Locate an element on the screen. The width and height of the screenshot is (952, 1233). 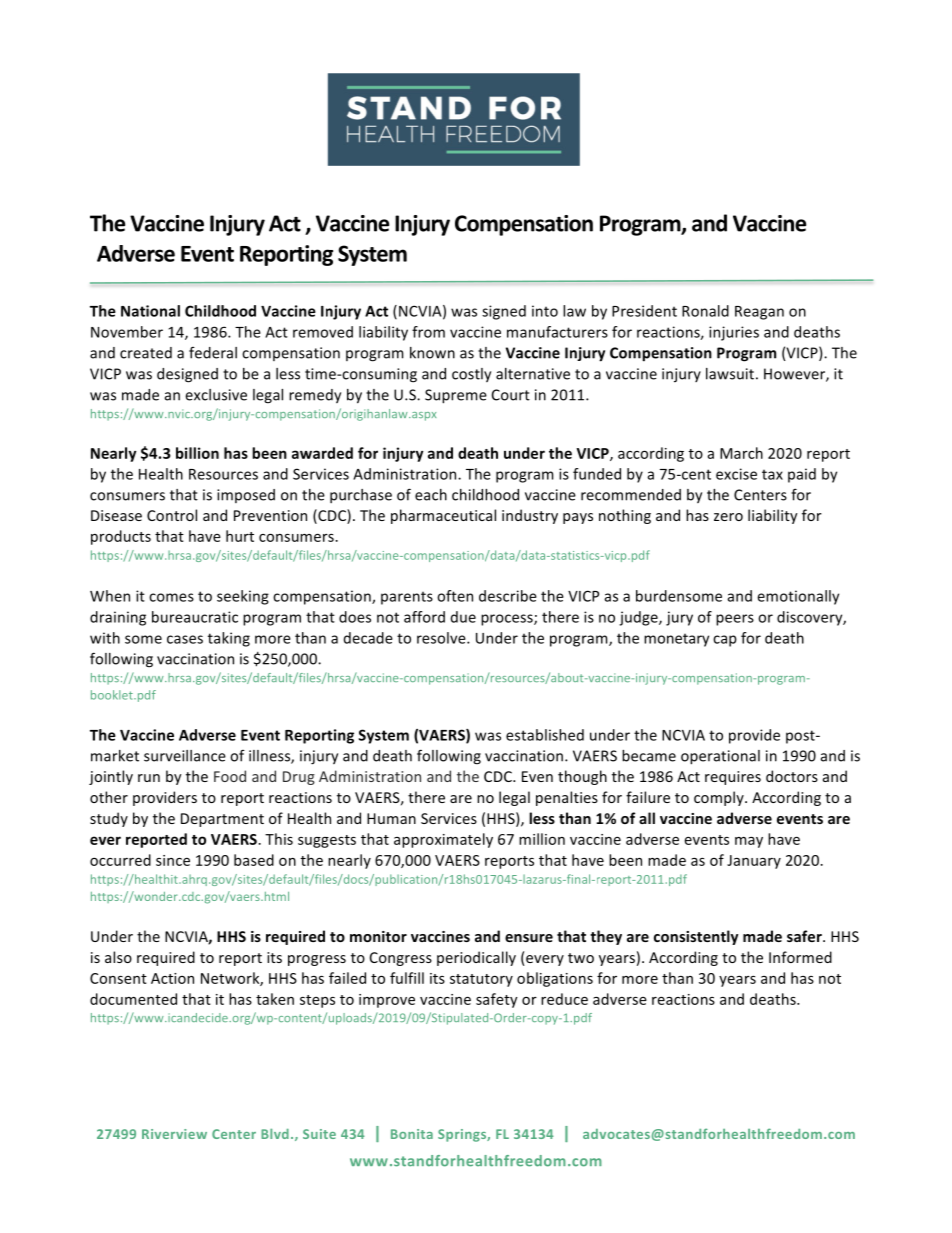
Blvd is located at coordinates (275, 1133).
